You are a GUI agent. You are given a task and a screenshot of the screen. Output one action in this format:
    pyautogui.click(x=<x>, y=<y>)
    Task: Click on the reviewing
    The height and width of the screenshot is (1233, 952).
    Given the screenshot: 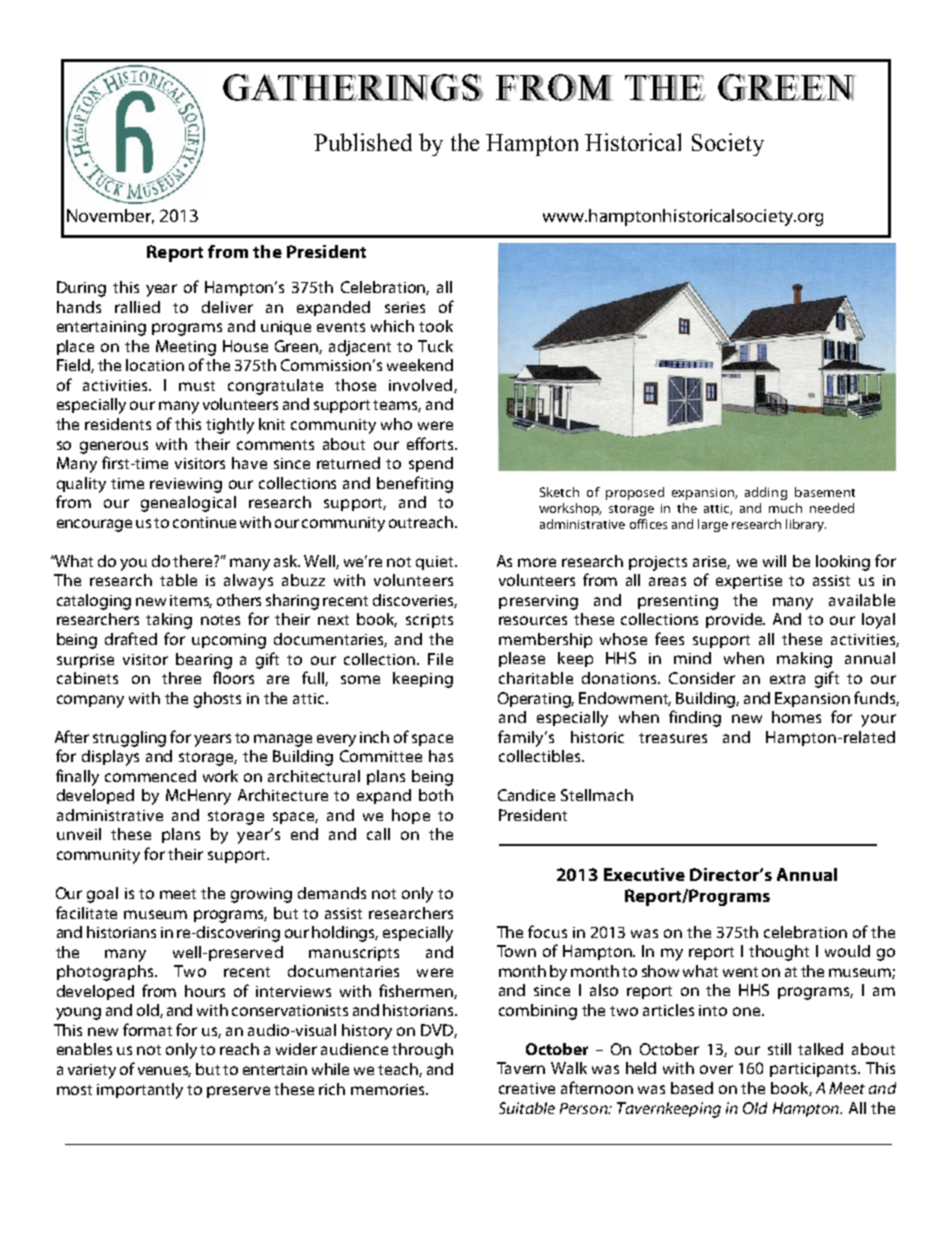 What is the action you would take?
    pyautogui.click(x=186, y=485)
